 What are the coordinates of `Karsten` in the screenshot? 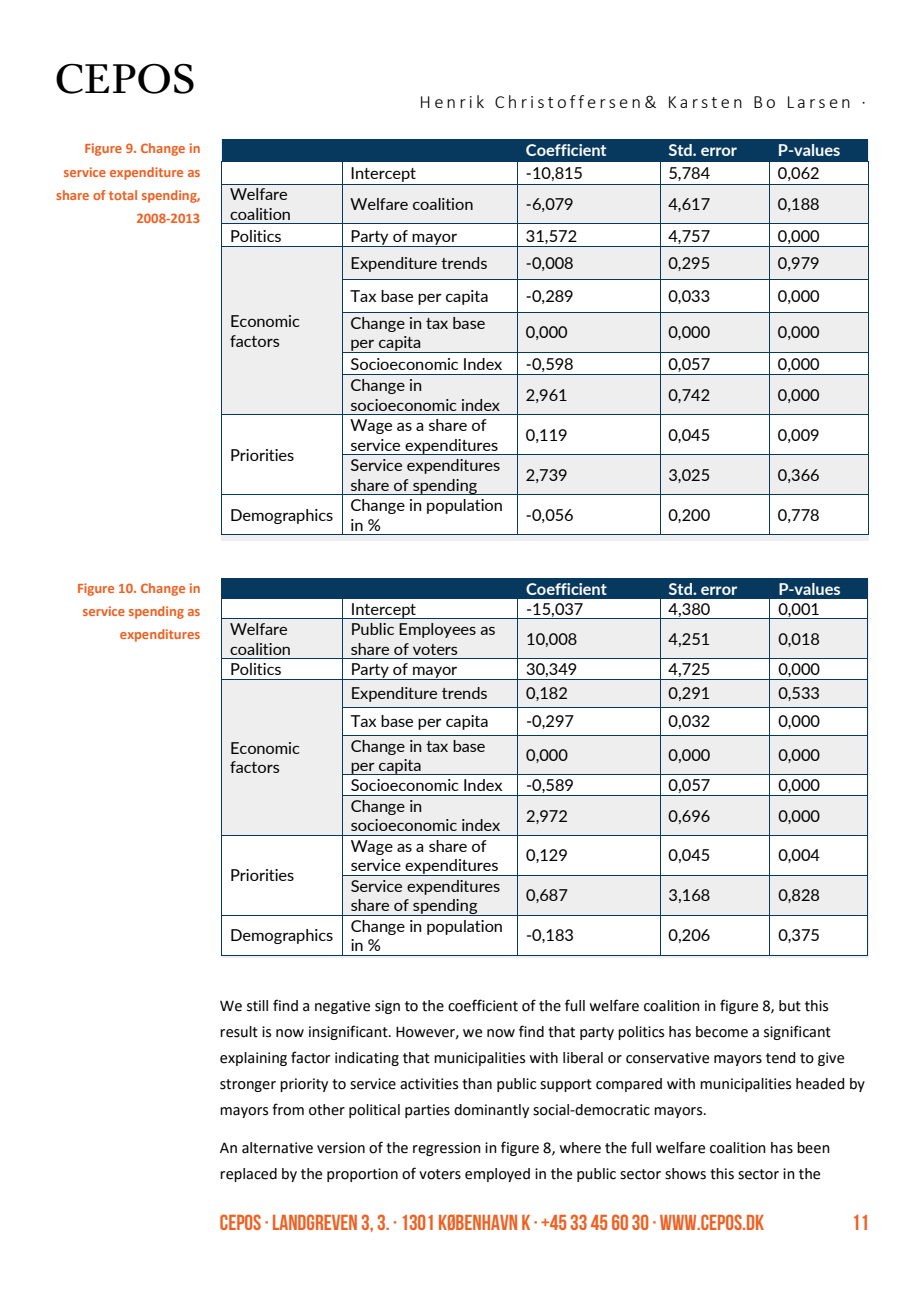 It's located at (705, 102).
